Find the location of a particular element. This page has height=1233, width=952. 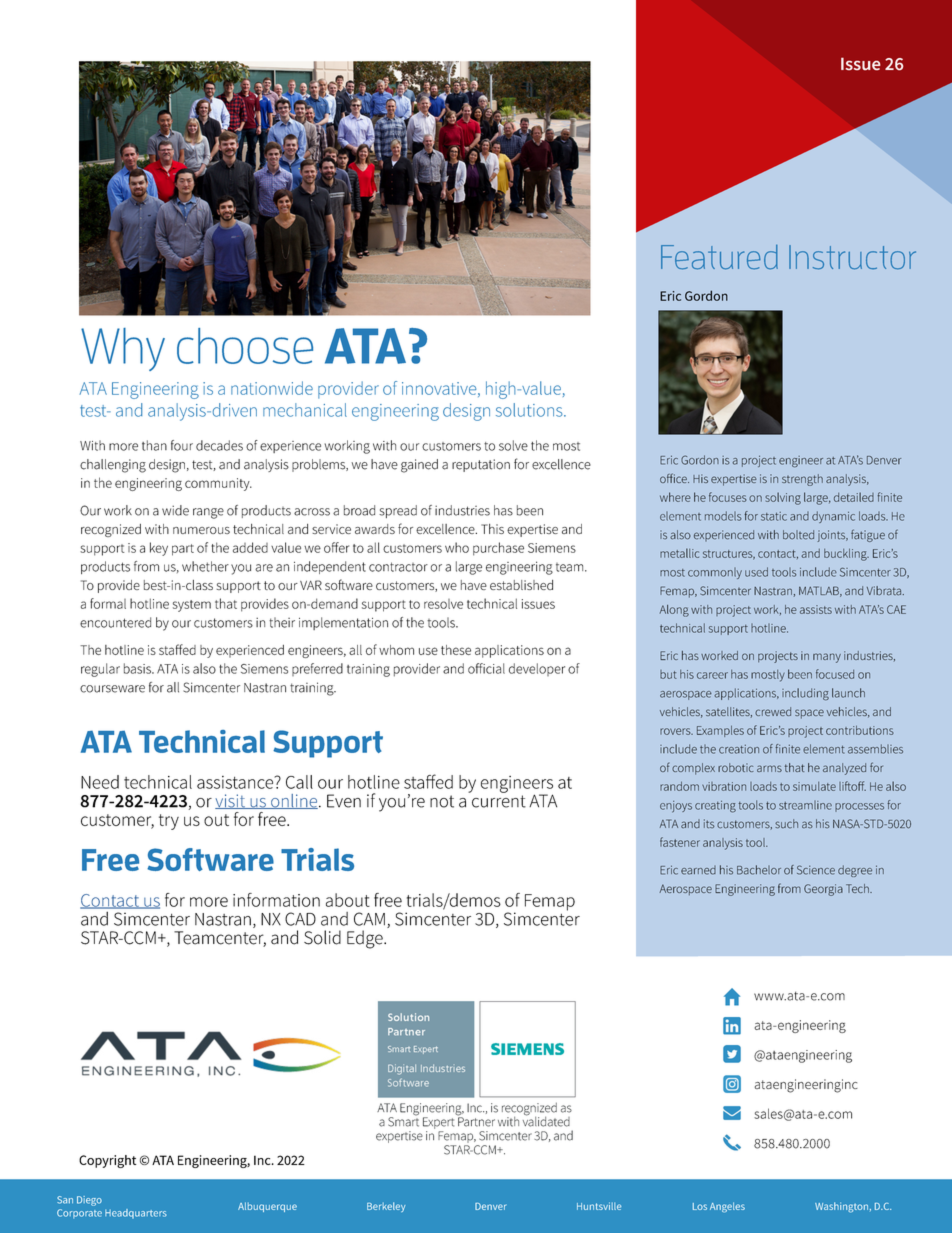

system is located at coordinates (192, 606).
